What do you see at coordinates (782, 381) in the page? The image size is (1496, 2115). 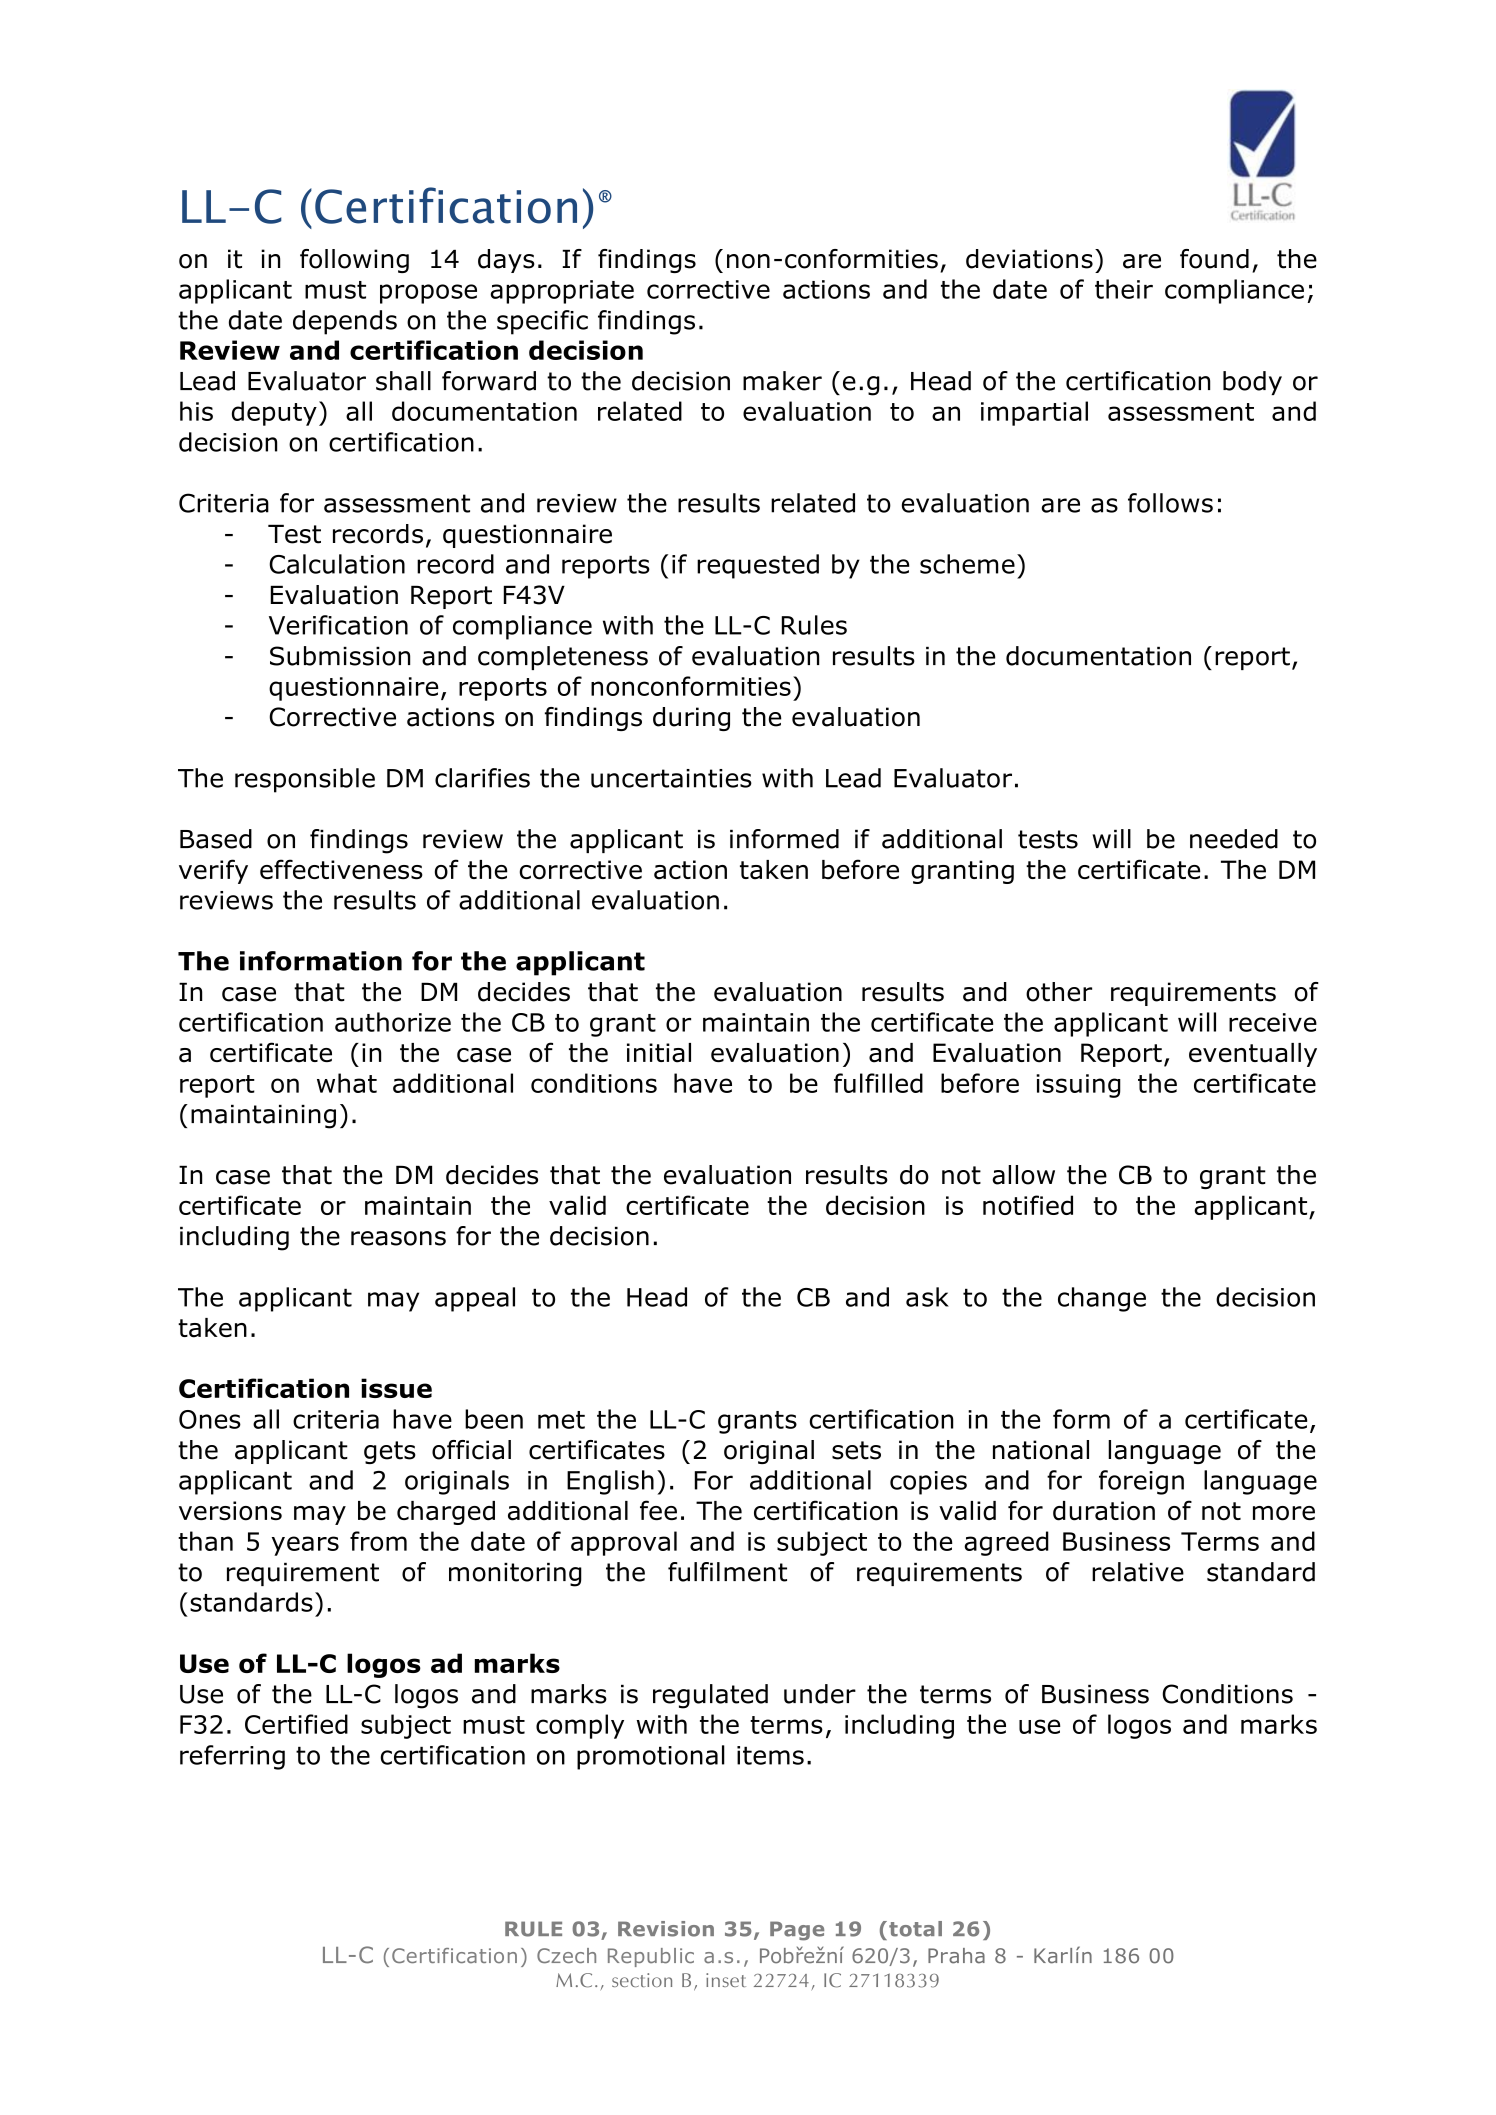 I see `maker` at bounding box center [782, 381].
